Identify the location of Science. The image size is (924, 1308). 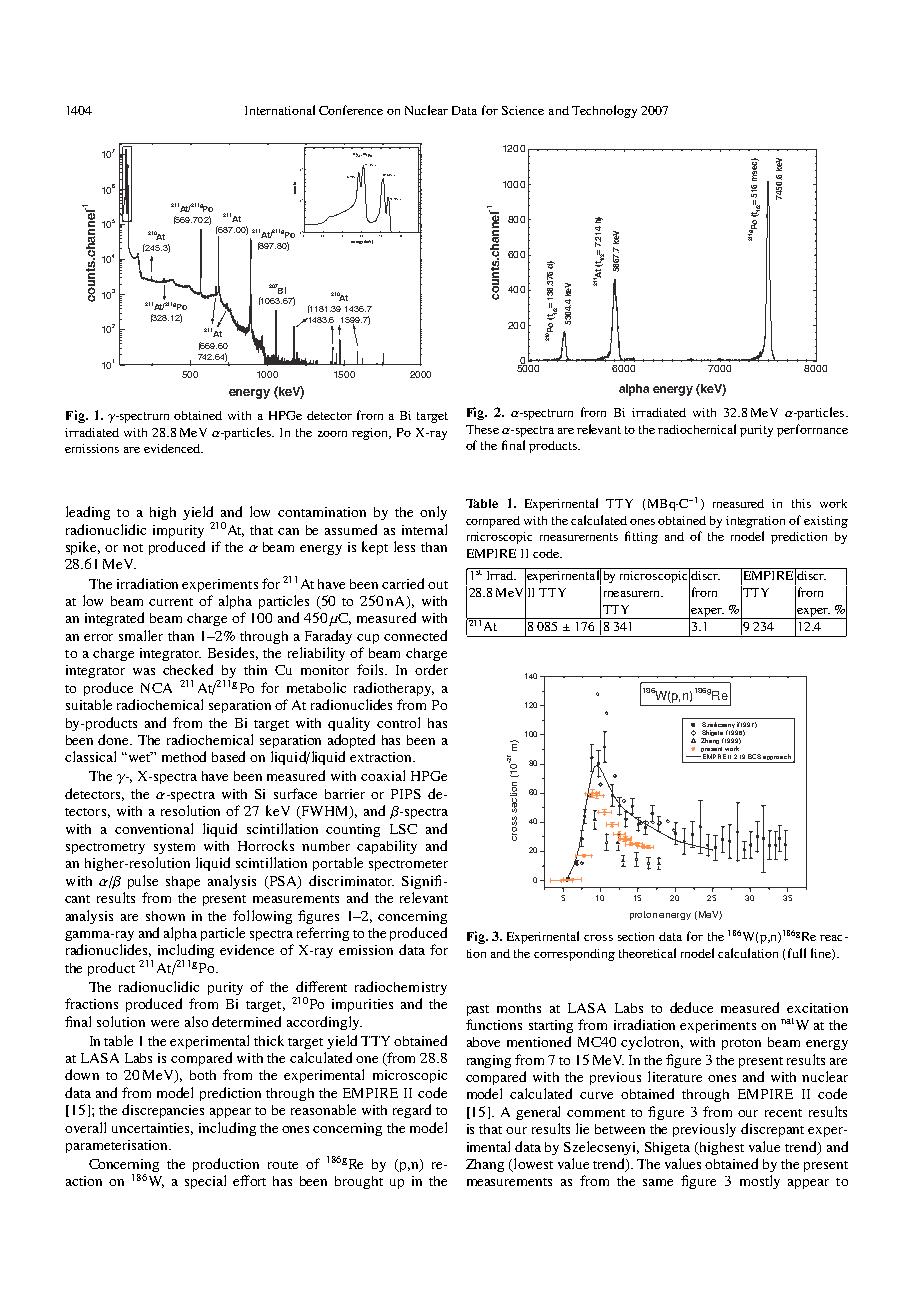
(523, 110).
